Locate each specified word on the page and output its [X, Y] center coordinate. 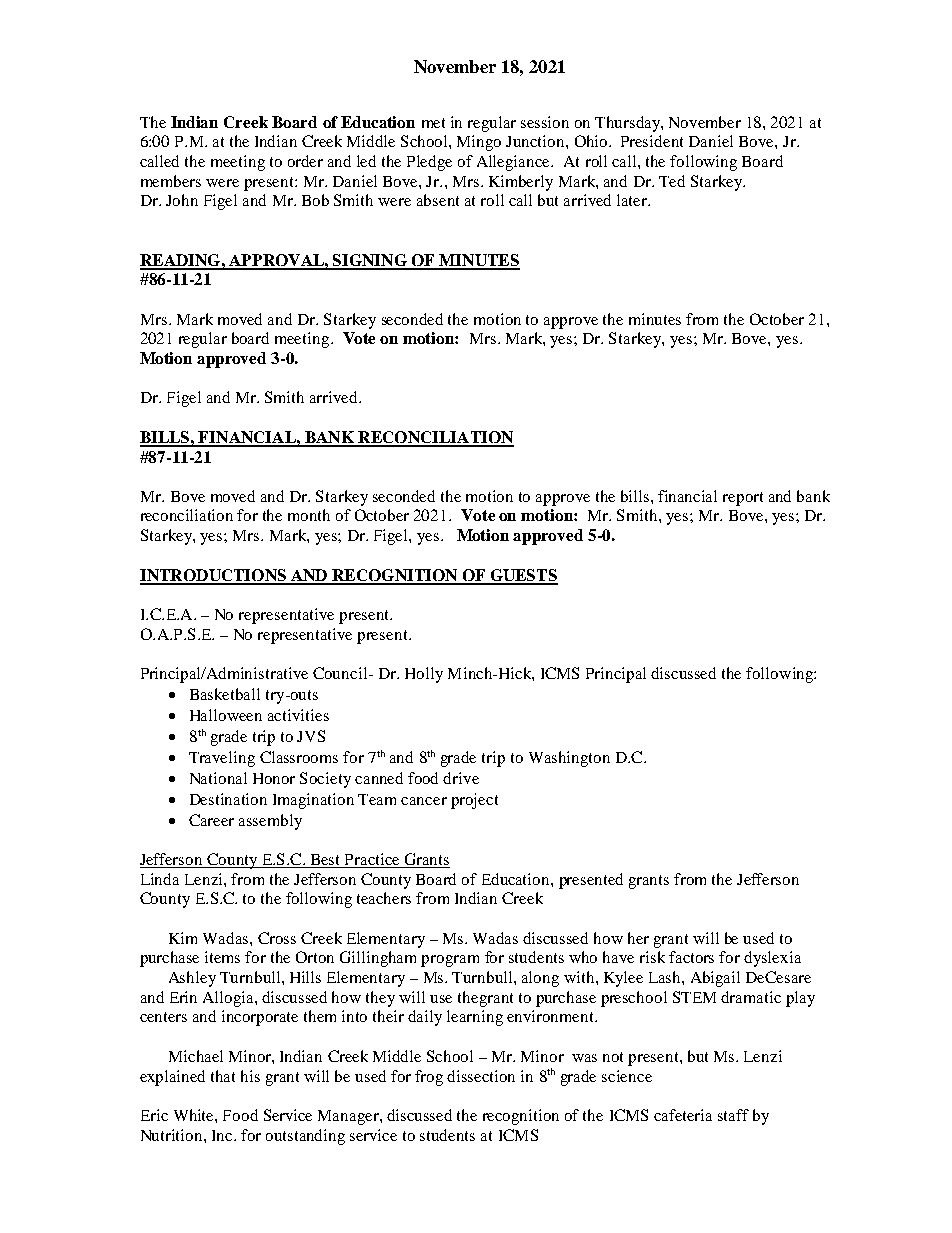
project [474, 801]
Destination [228, 799]
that [223, 1076]
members [171, 181]
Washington [569, 759]
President [652, 141]
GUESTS [523, 576]
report [743, 499]
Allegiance [514, 163]
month [309, 515]
